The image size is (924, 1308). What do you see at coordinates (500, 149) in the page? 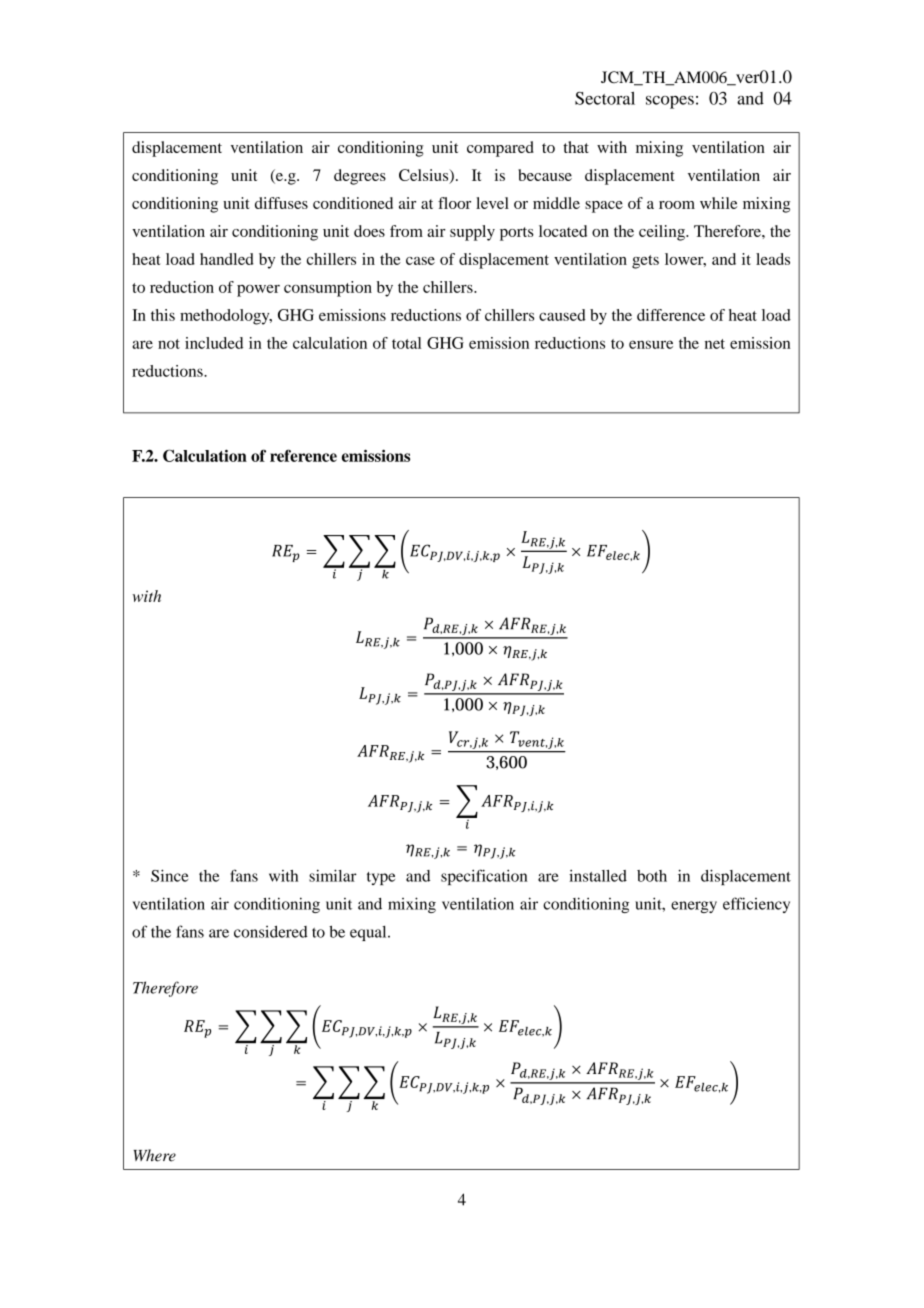
I see `compared` at bounding box center [500, 149].
